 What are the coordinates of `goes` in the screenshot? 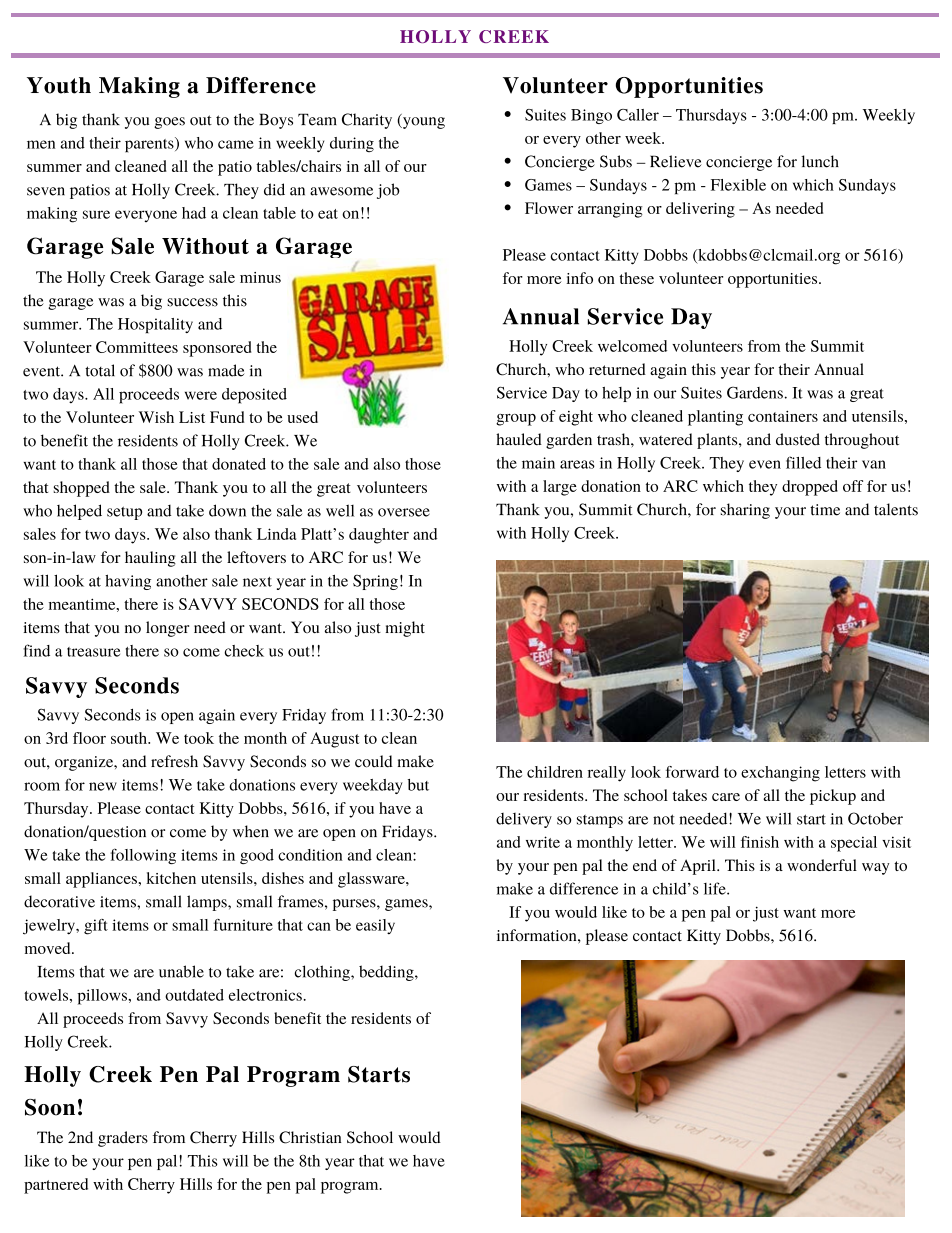 It's located at (169, 123).
